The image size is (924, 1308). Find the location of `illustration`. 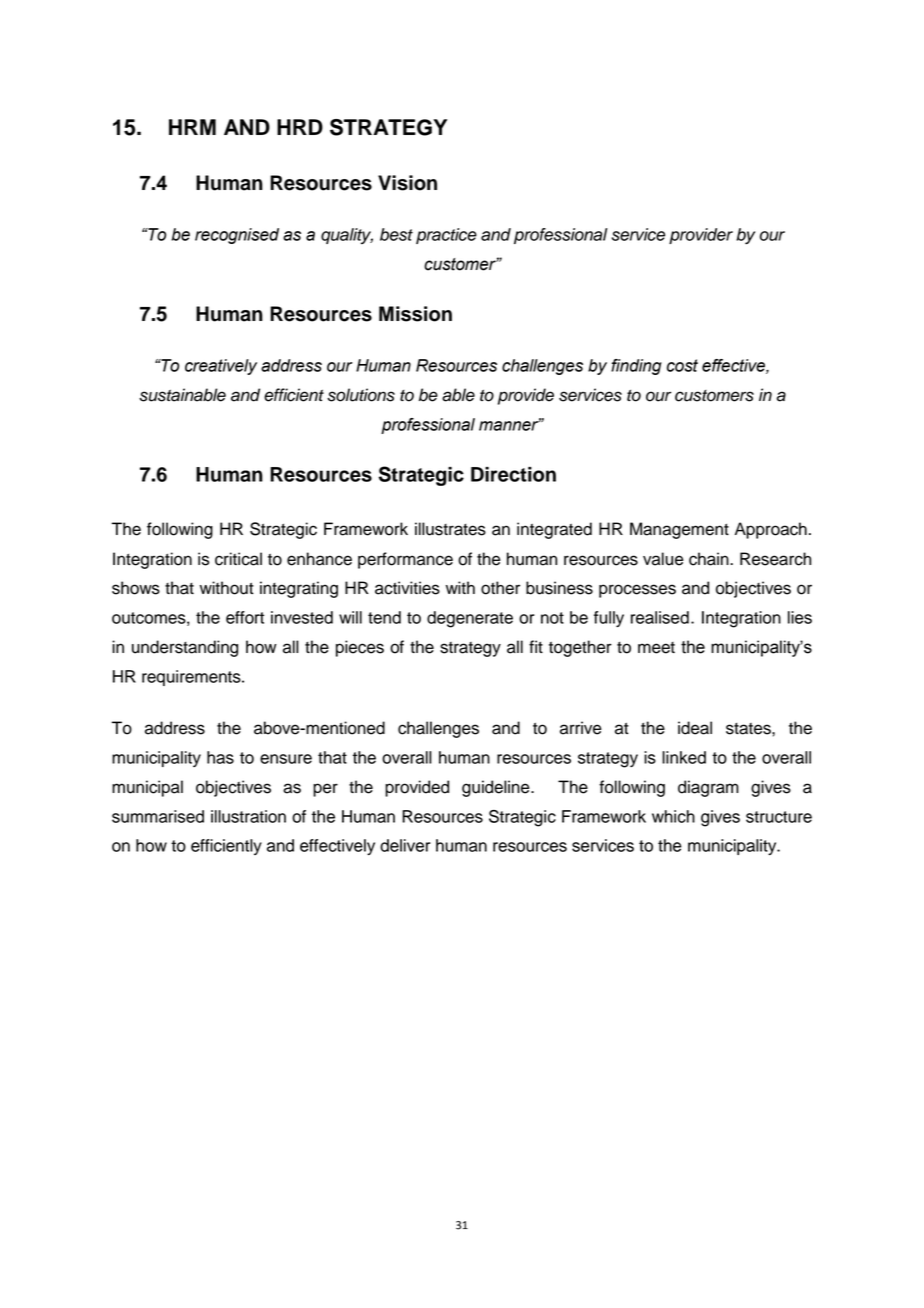

illustration is located at coordinates (248, 816).
